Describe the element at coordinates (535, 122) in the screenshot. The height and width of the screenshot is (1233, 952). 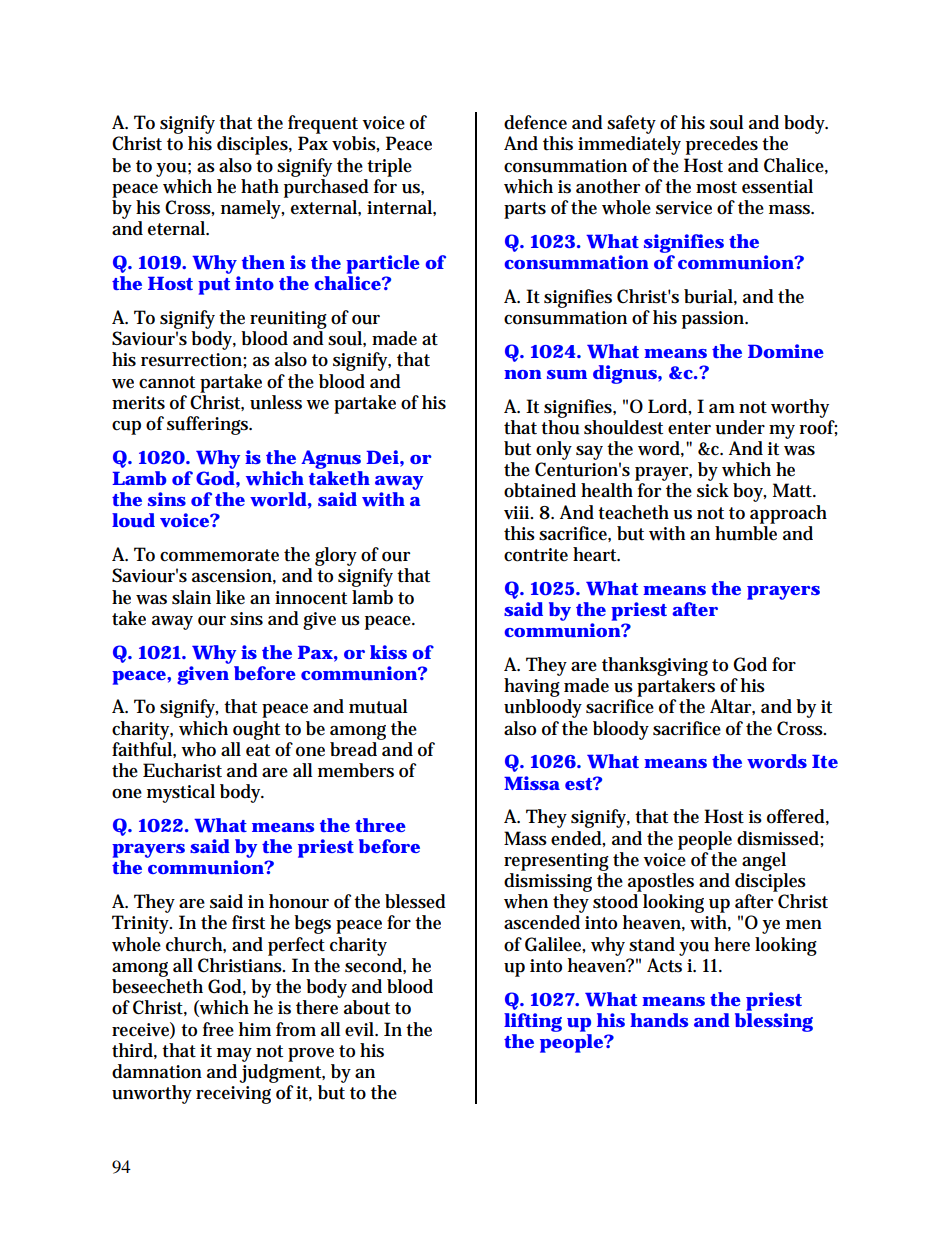
I see `defence` at that location.
